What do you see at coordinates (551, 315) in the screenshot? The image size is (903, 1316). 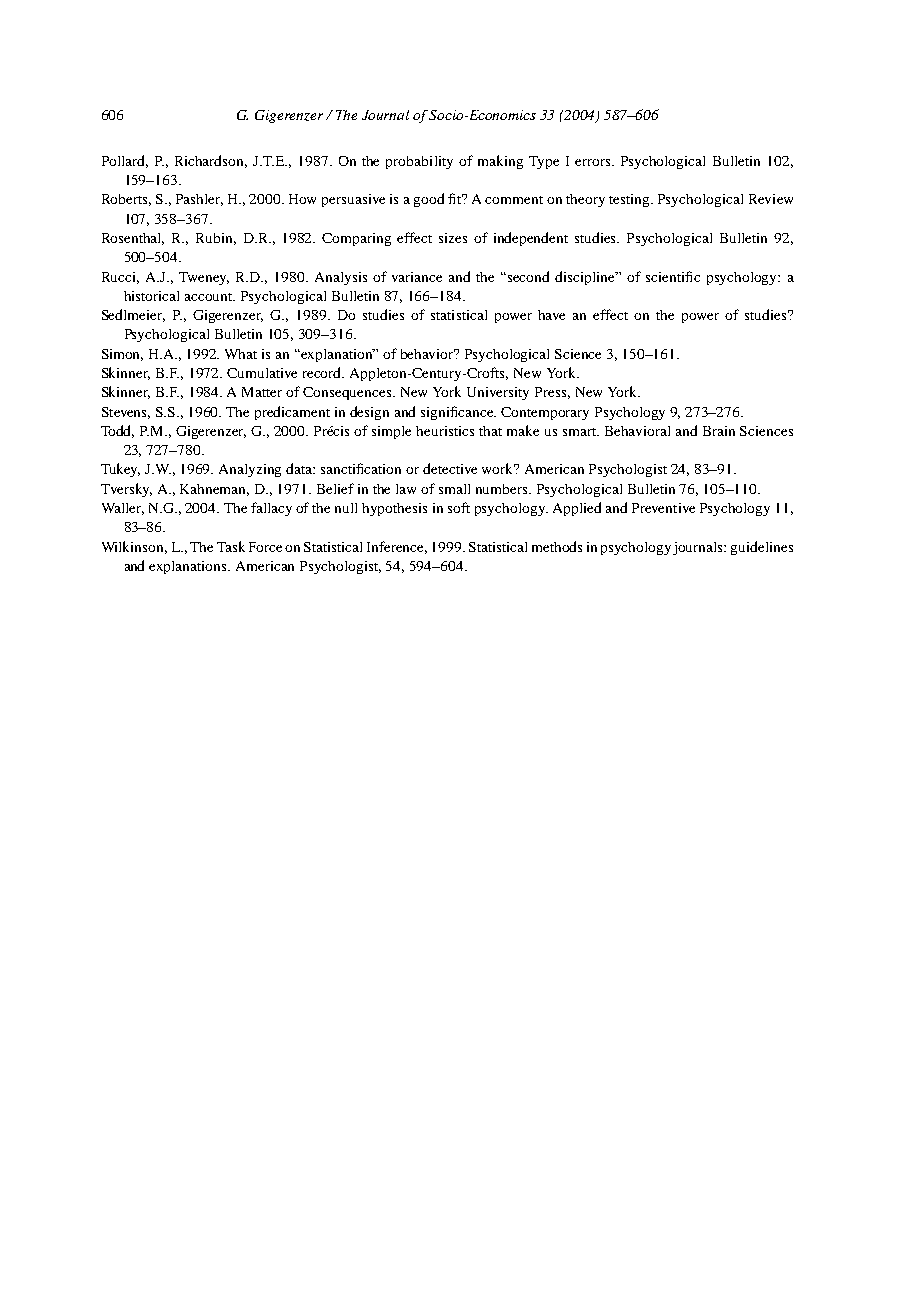 I see `have` at bounding box center [551, 315].
